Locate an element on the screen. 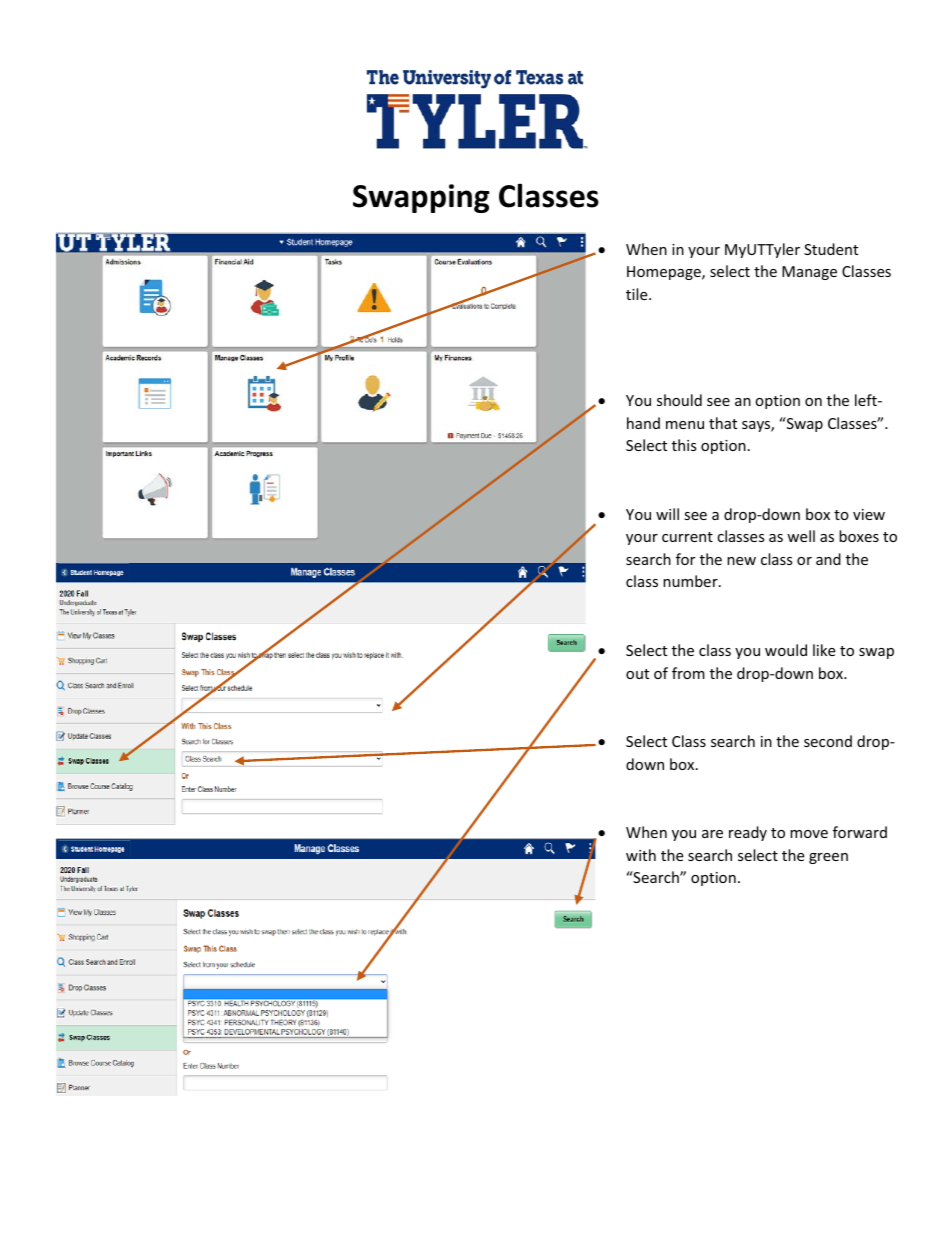 The height and width of the screenshot is (1233, 952). from is located at coordinates (688, 673).
